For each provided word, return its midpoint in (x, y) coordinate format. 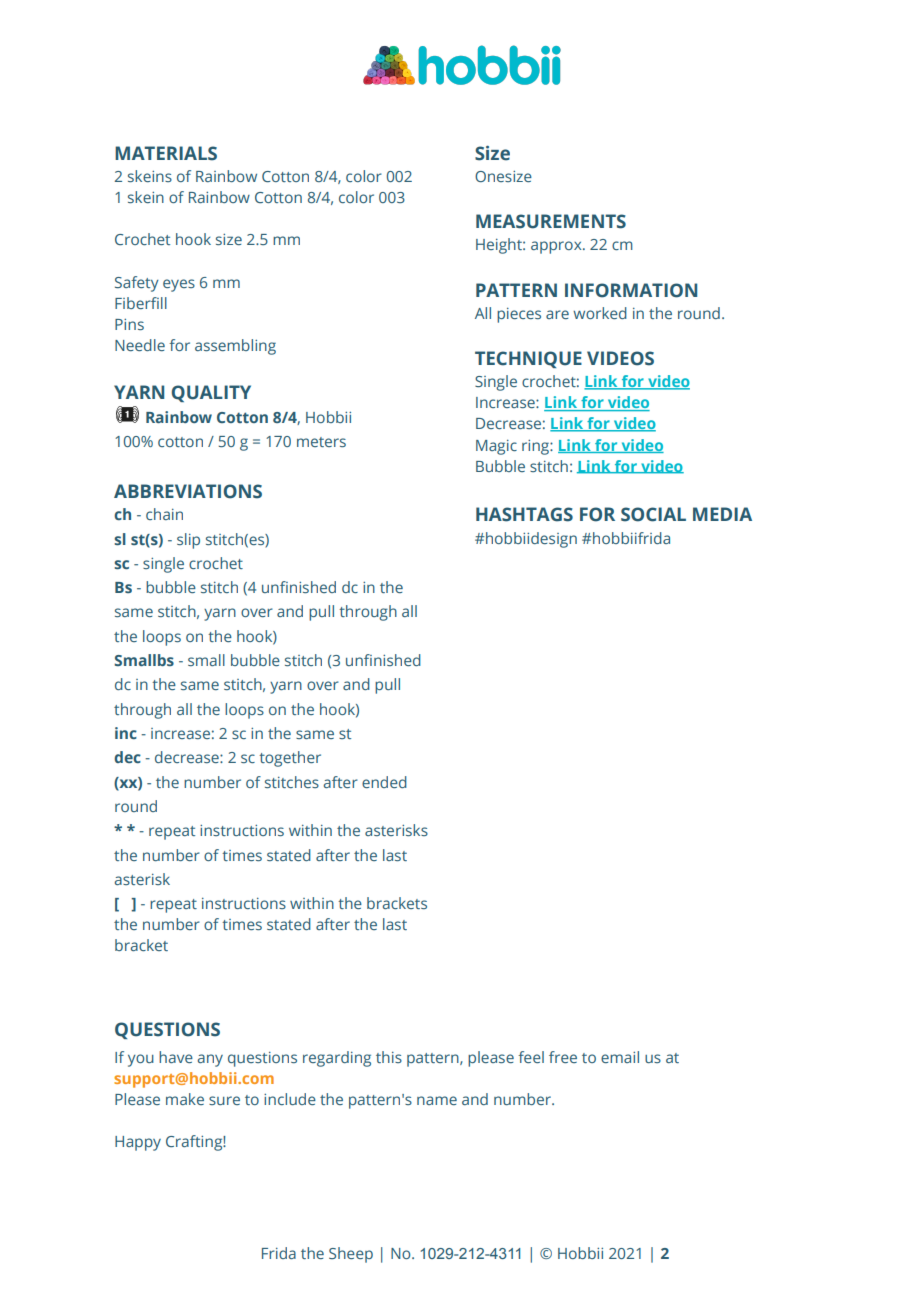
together (290, 759)
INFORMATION (631, 290)
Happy (138, 1143)
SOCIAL (653, 514)
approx (557, 247)
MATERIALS (166, 153)
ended (384, 782)
